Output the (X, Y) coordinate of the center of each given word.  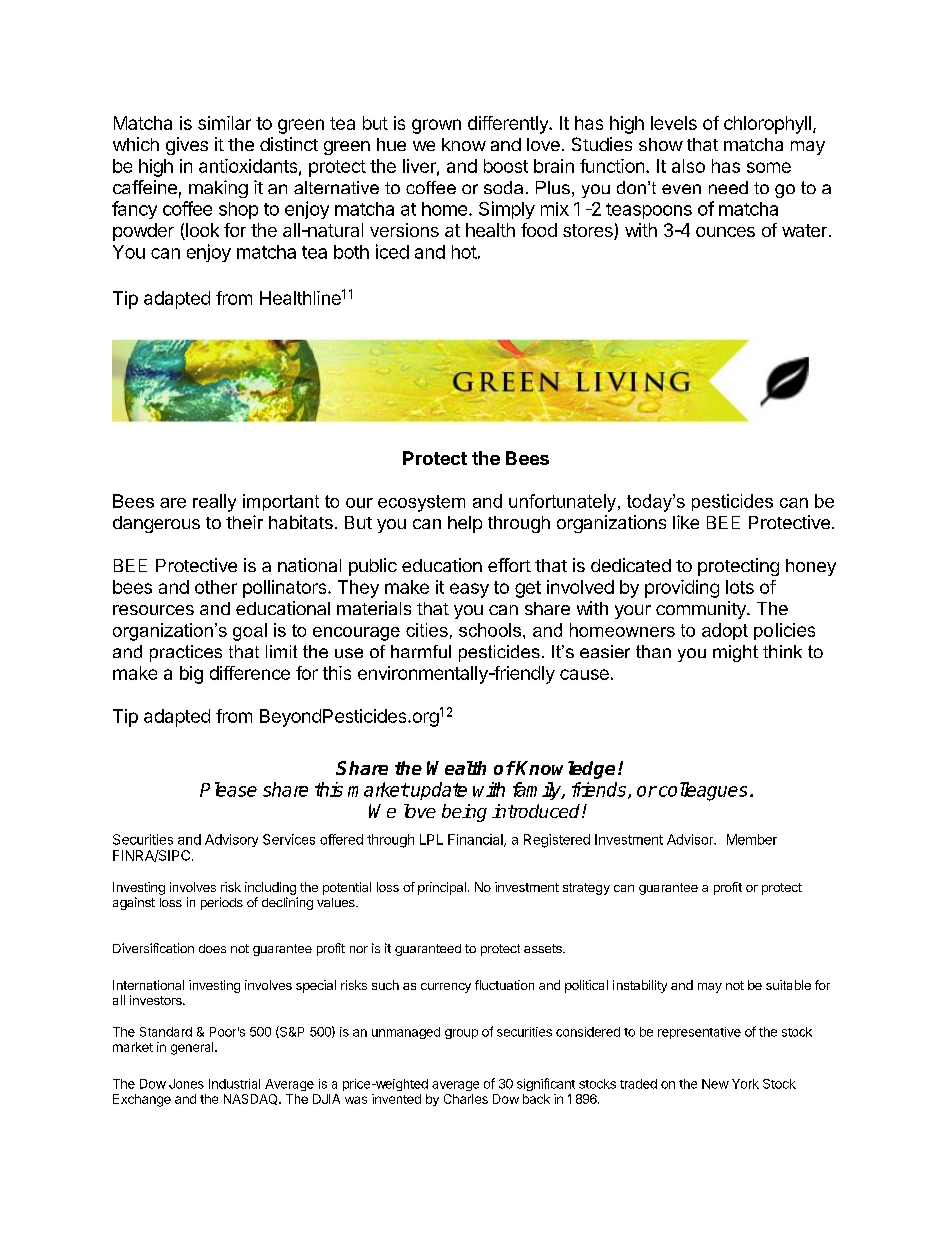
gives (187, 146)
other (216, 587)
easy (469, 590)
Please (228, 789)
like (686, 522)
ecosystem (421, 503)
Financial (476, 840)
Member (752, 839)
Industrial (234, 1084)
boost (506, 166)
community (702, 610)
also (688, 166)
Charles (466, 1099)
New (715, 1084)
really (214, 503)
